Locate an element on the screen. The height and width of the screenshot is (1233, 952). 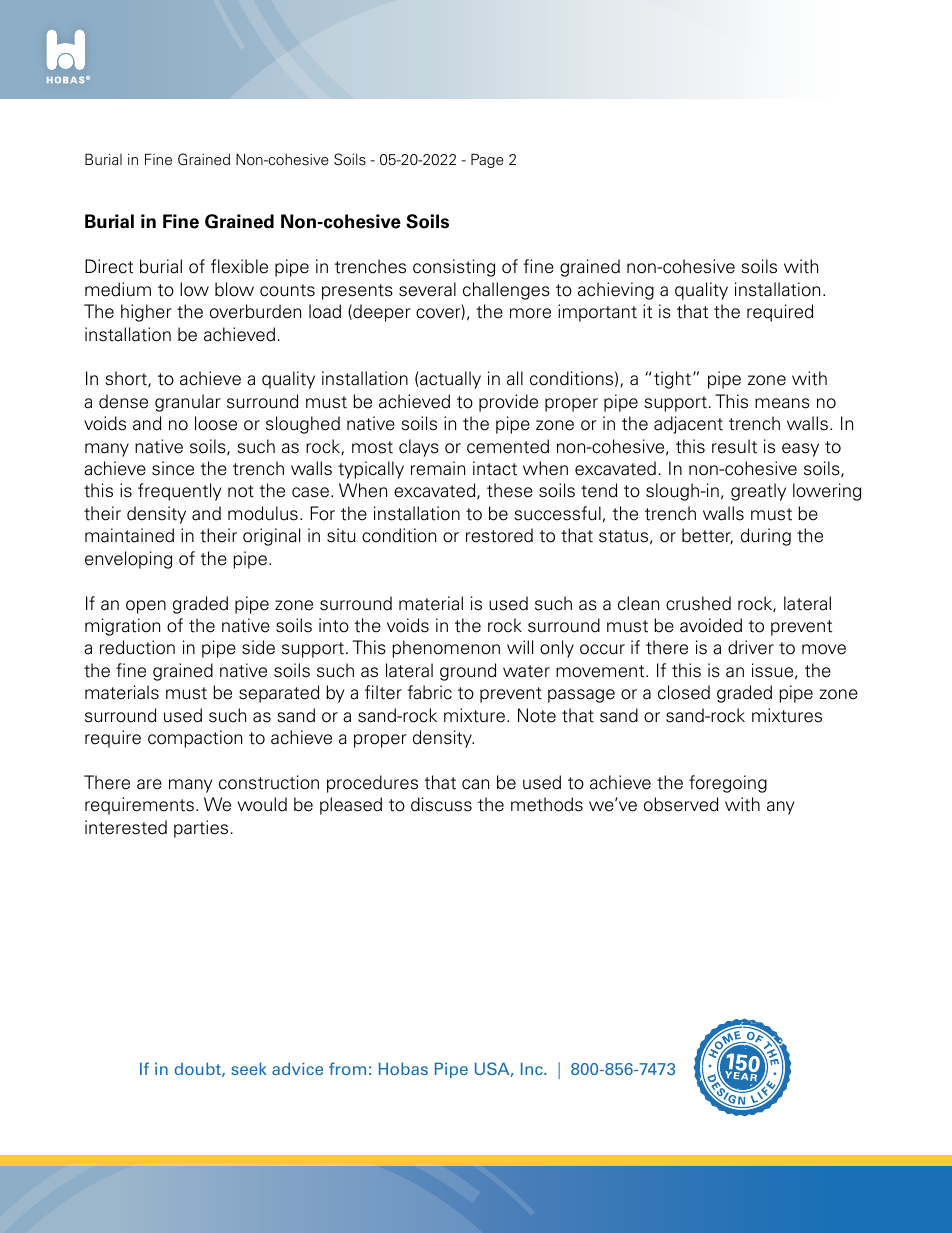
achieving is located at coordinates (616, 291).
